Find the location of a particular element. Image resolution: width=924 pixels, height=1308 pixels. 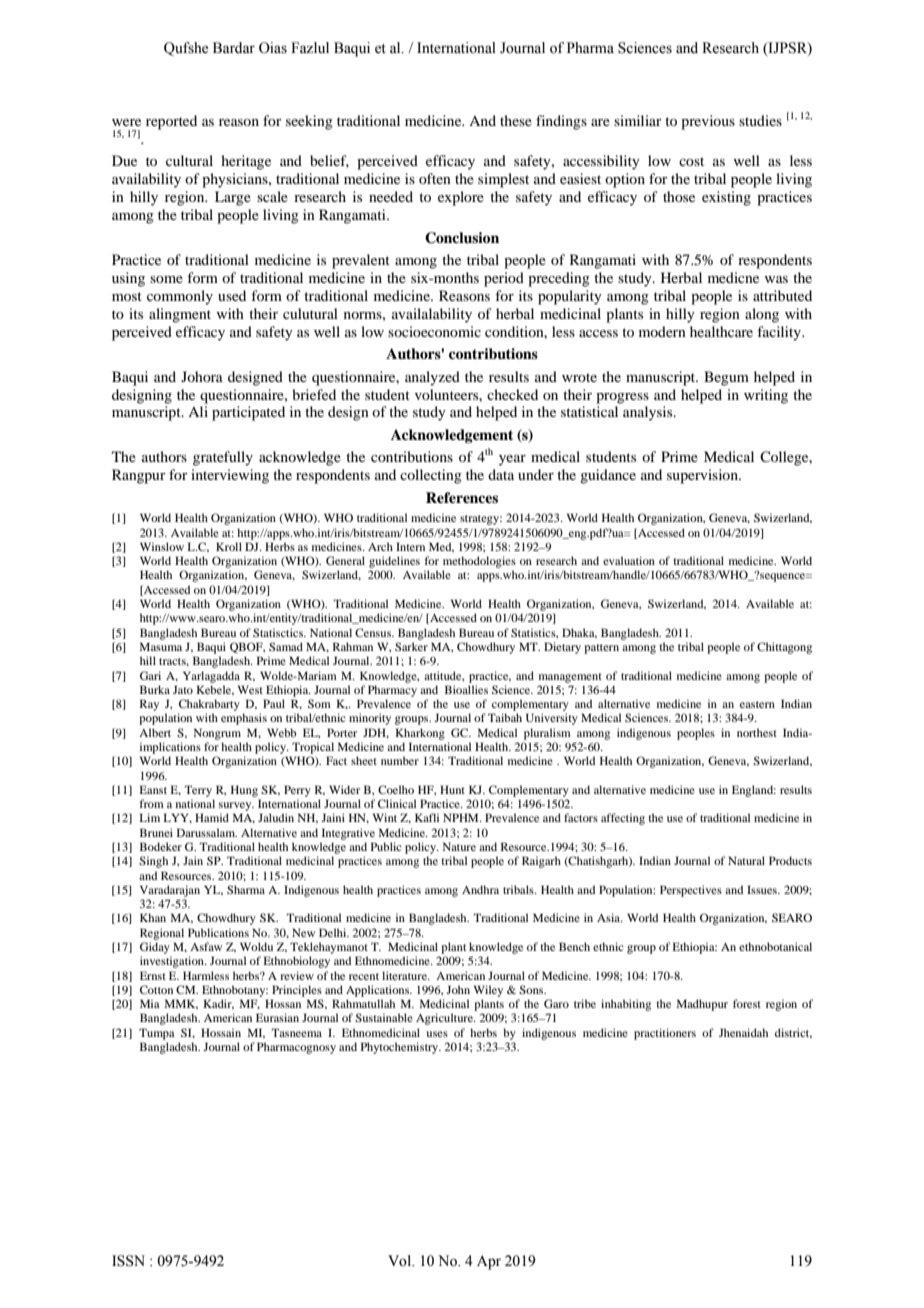

often is located at coordinates (435, 178).
